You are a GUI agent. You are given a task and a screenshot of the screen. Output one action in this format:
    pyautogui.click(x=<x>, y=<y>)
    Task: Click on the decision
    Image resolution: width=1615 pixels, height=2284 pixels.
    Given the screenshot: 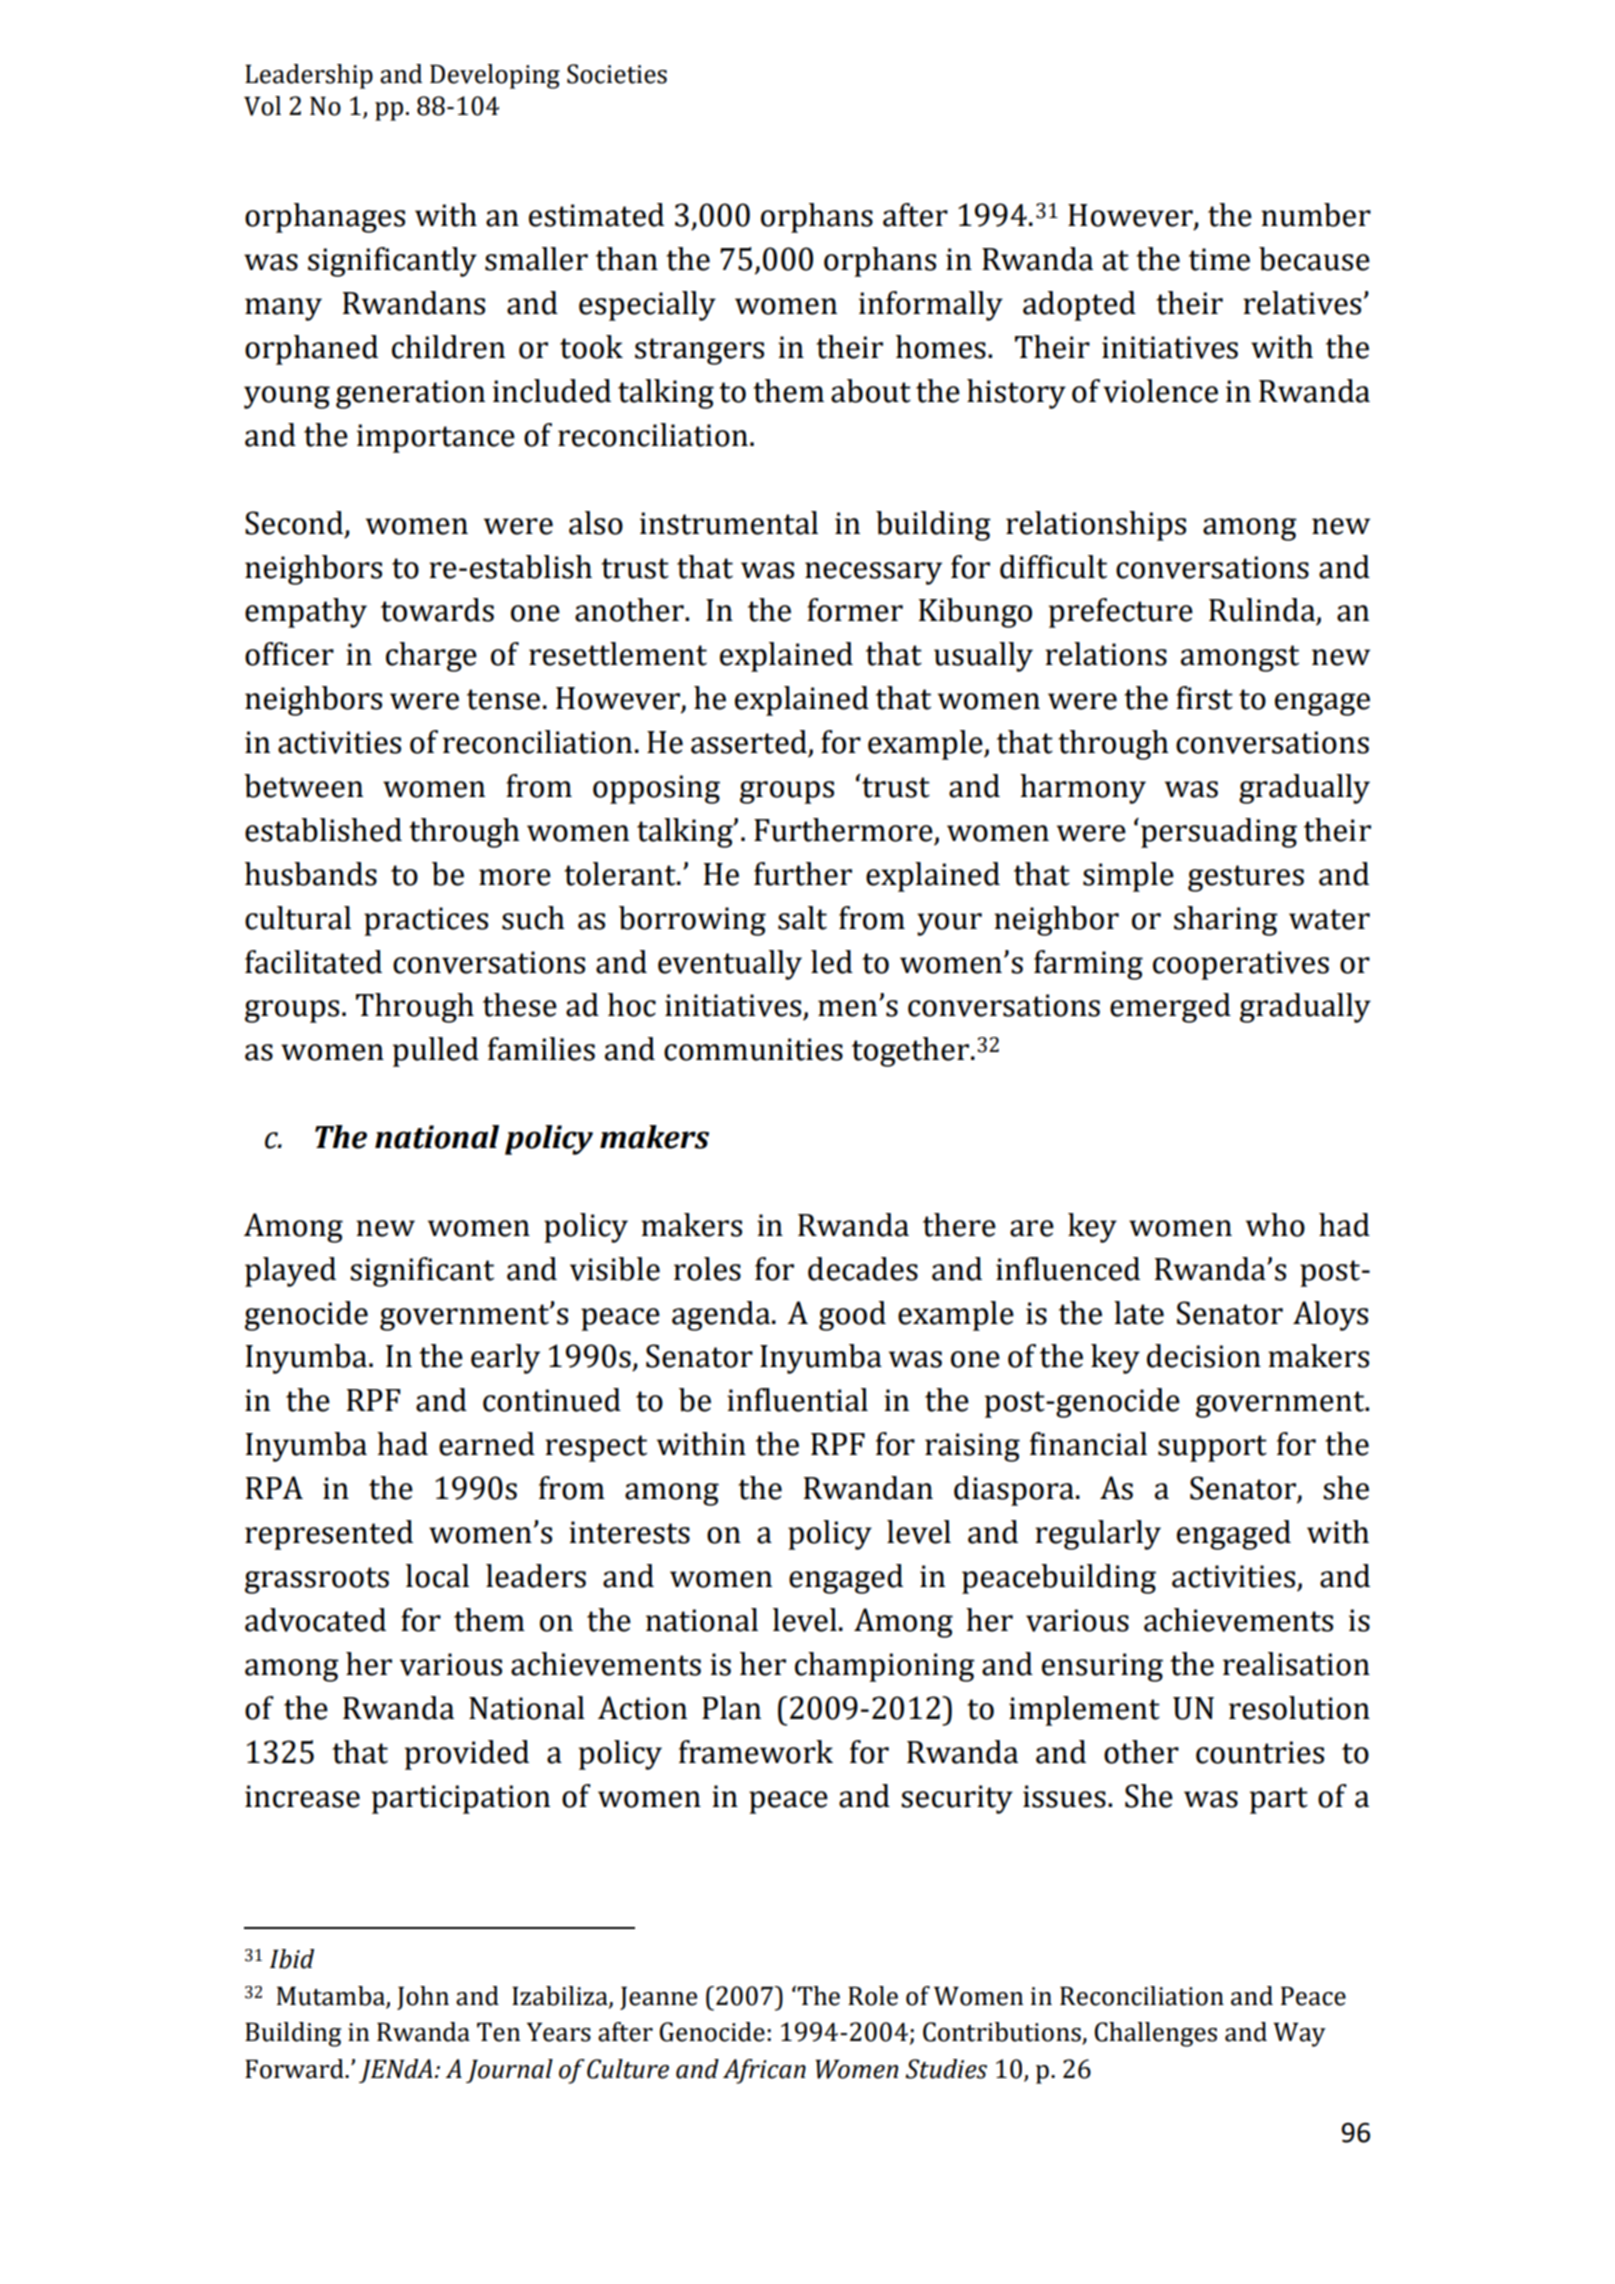 What is the action you would take?
    pyautogui.click(x=1204, y=1356)
